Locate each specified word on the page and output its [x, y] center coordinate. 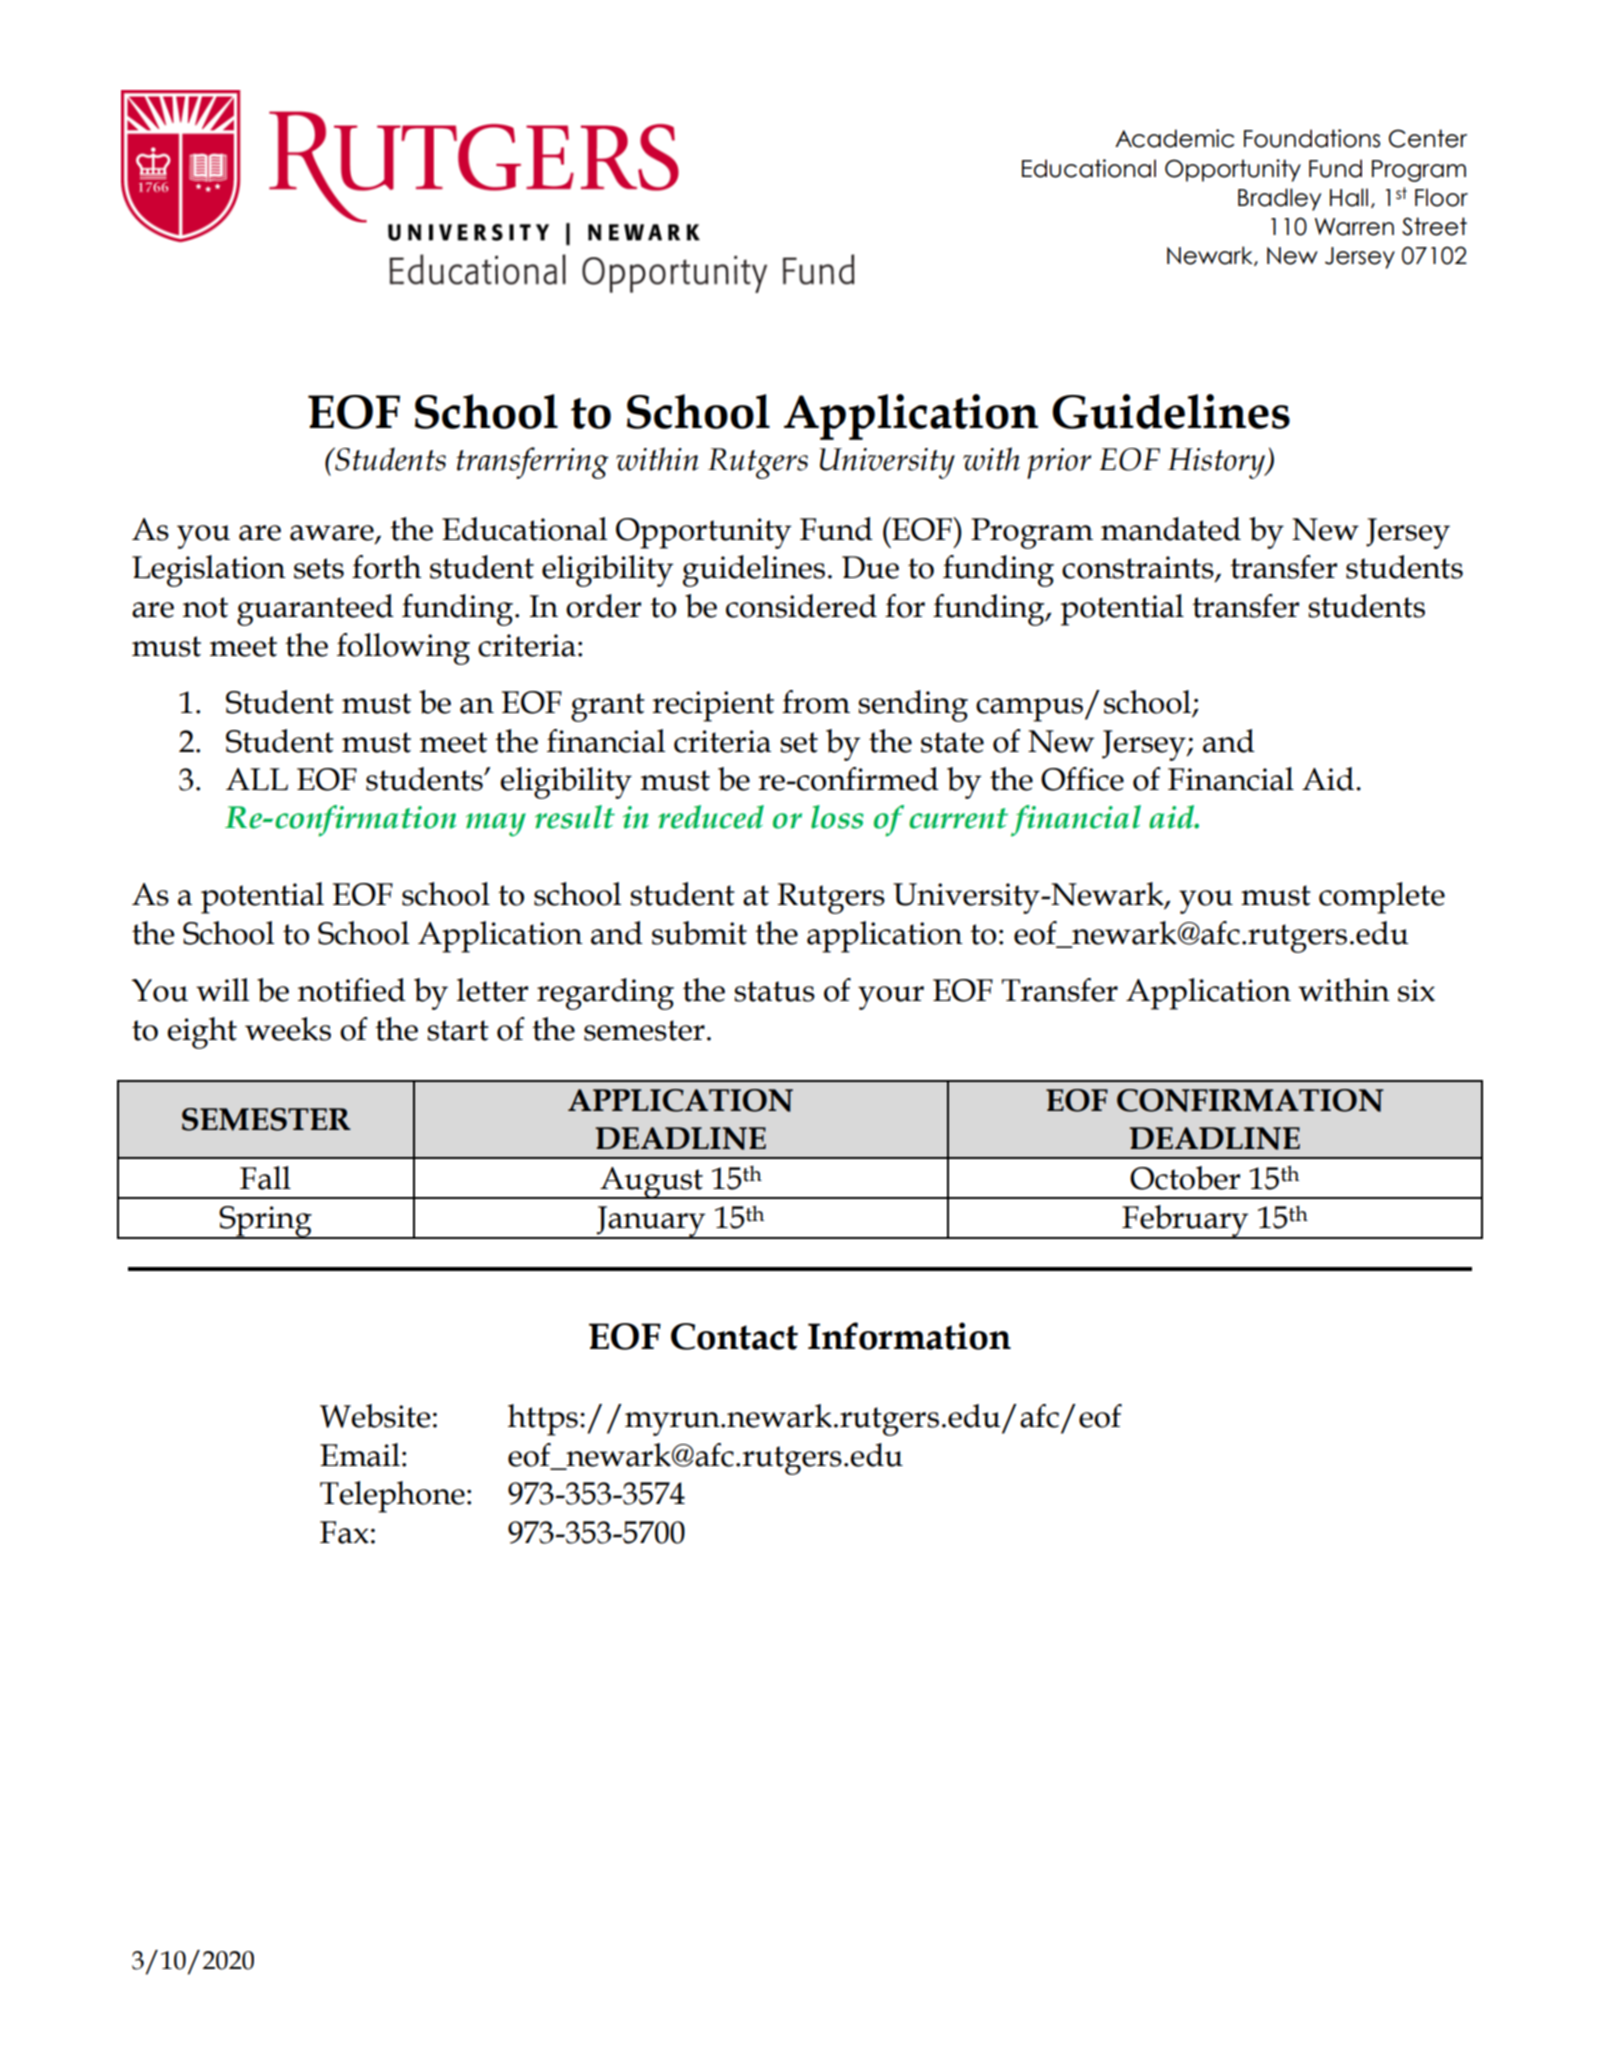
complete [1382, 898]
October [1185, 1178]
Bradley [1279, 199]
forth [387, 567]
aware [333, 534]
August [651, 1183]
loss [837, 817]
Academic [1174, 138]
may [496, 825]
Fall [265, 1178]
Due [870, 567]
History [1218, 463]
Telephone [392, 1497]
